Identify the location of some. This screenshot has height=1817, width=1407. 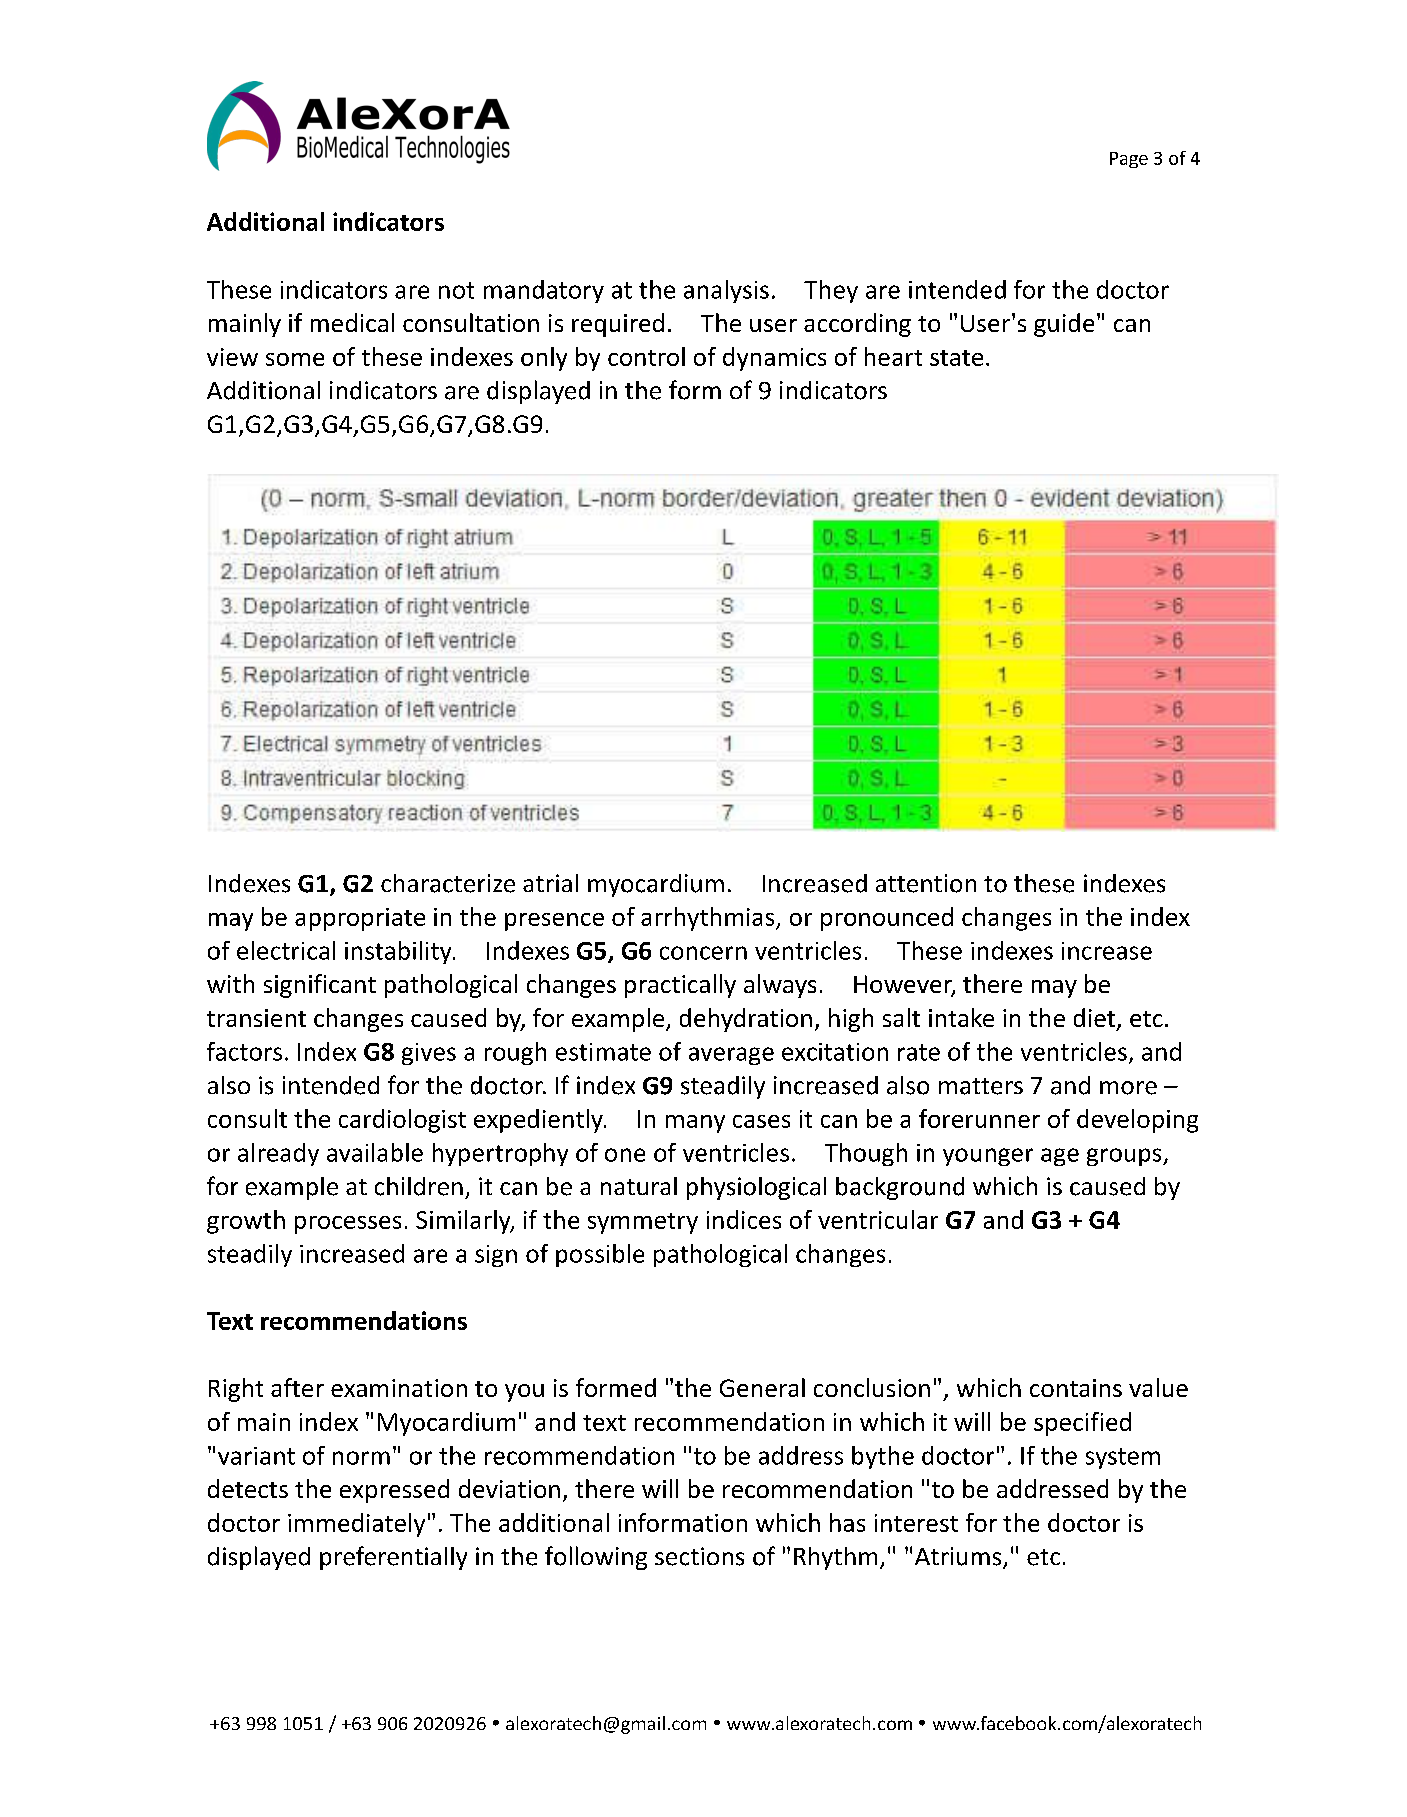
(295, 359).
